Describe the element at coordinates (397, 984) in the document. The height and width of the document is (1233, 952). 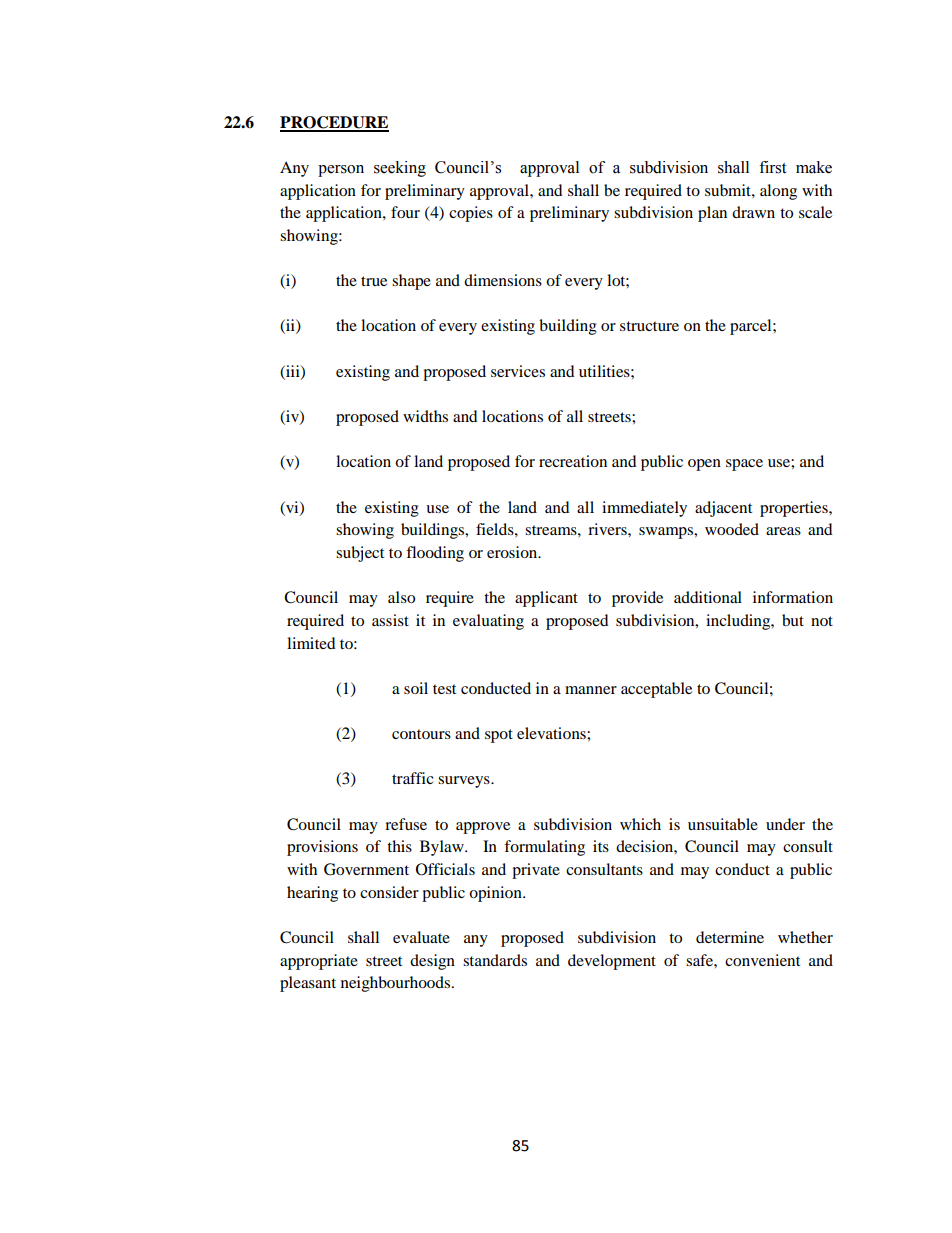
I see `neighbourhoods` at that location.
